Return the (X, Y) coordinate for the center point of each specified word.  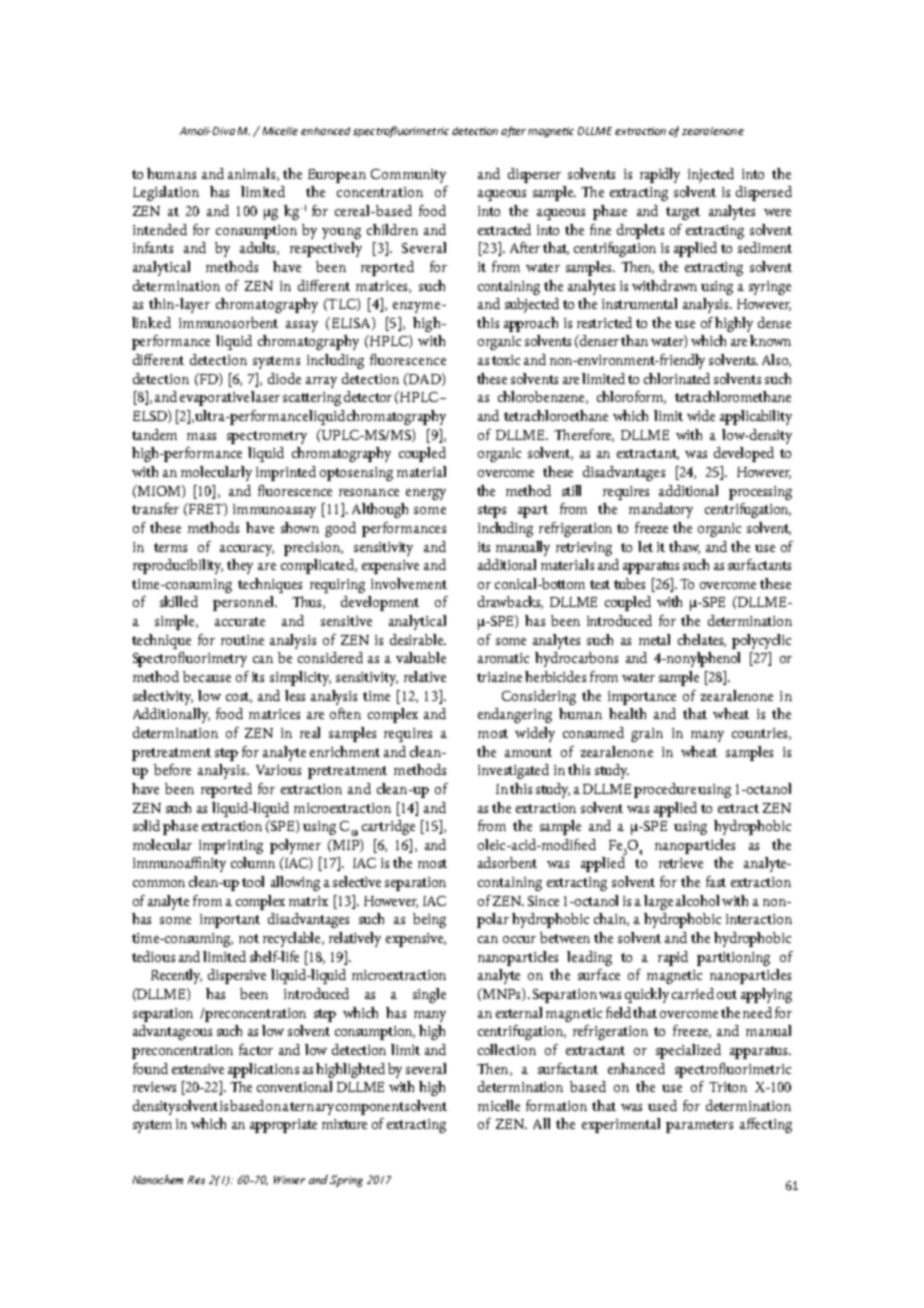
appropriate (283, 1126)
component (370, 1108)
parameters (699, 1126)
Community (408, 176)
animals (253, 174)
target (683, 213)
